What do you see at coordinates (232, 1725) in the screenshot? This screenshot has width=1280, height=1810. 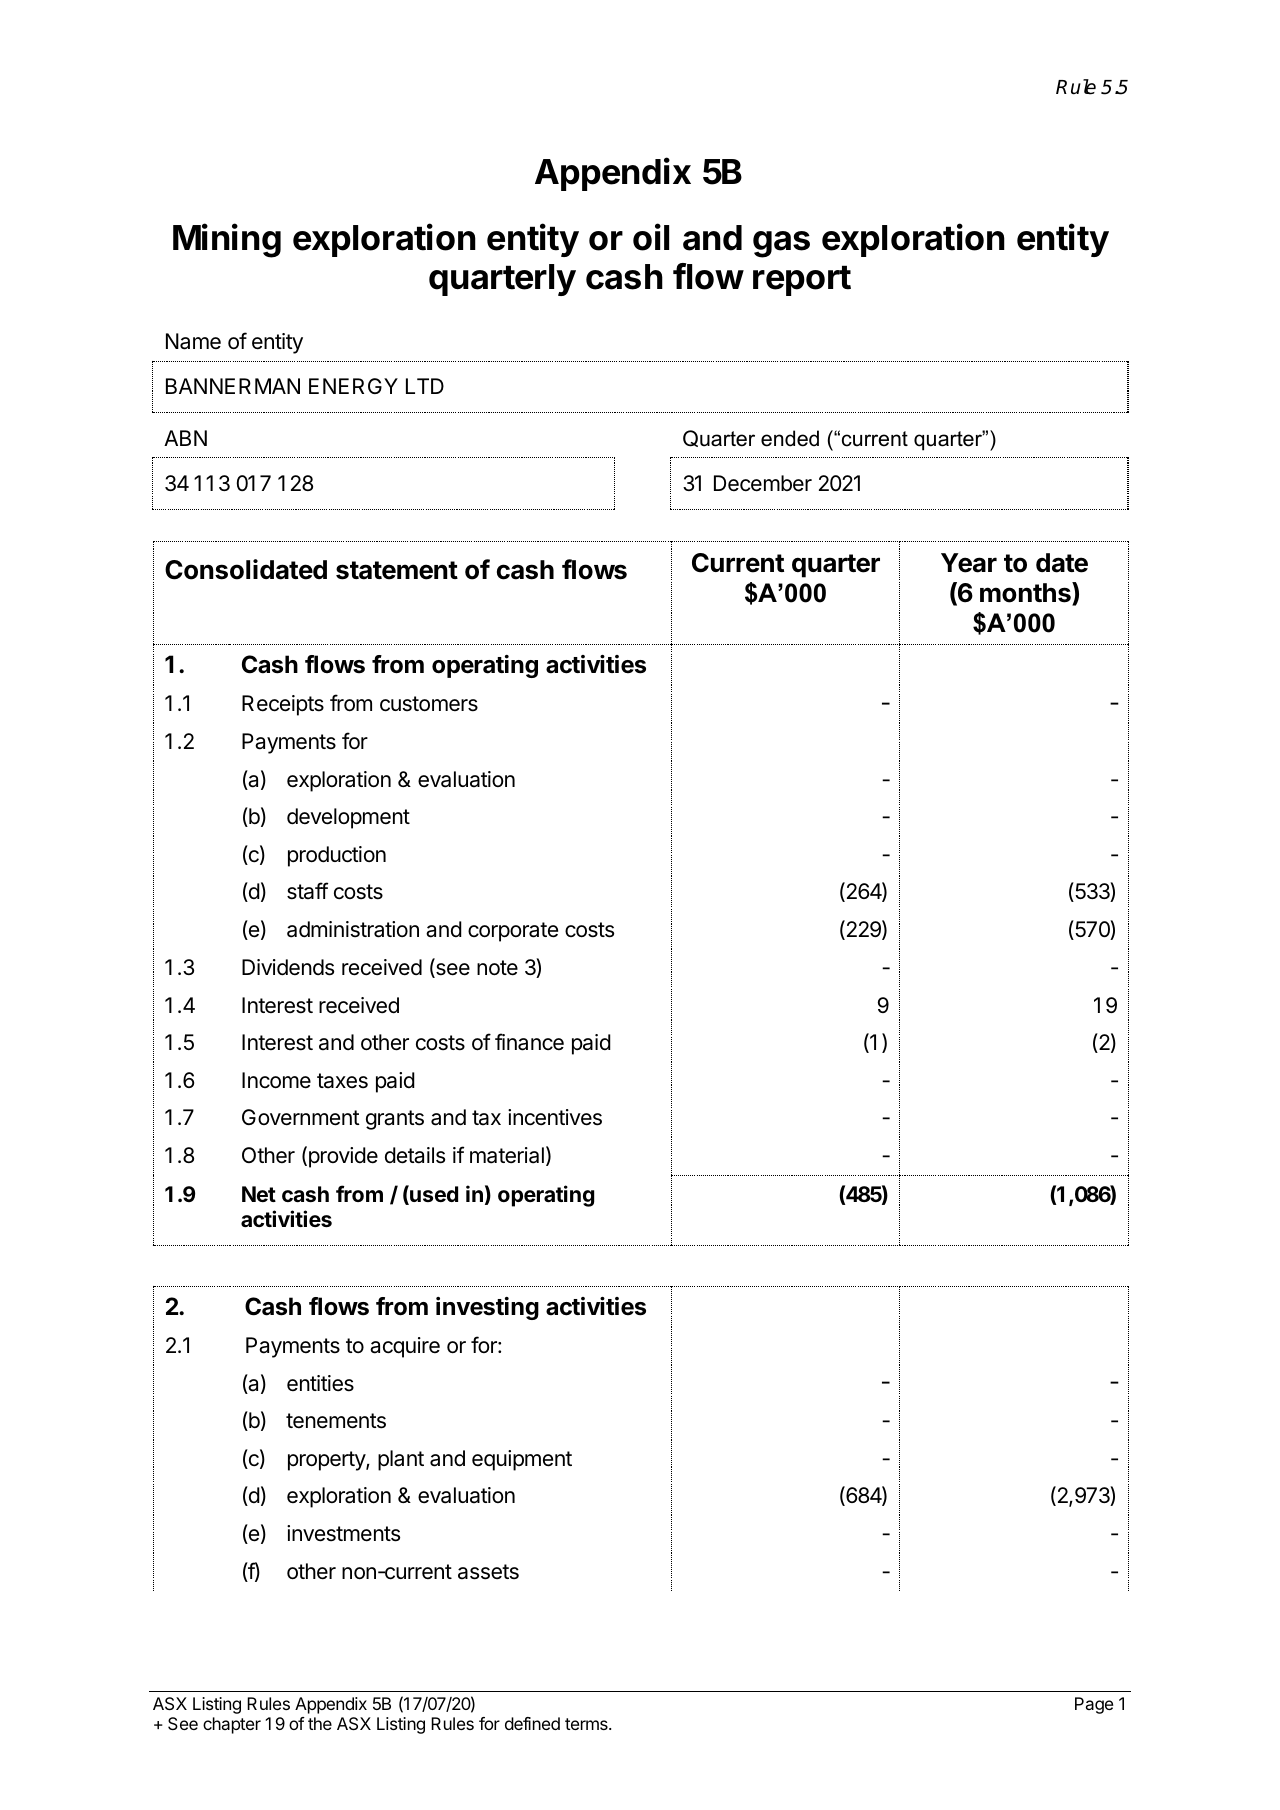 I see `chapter` at bounding box center [232, 1725].
